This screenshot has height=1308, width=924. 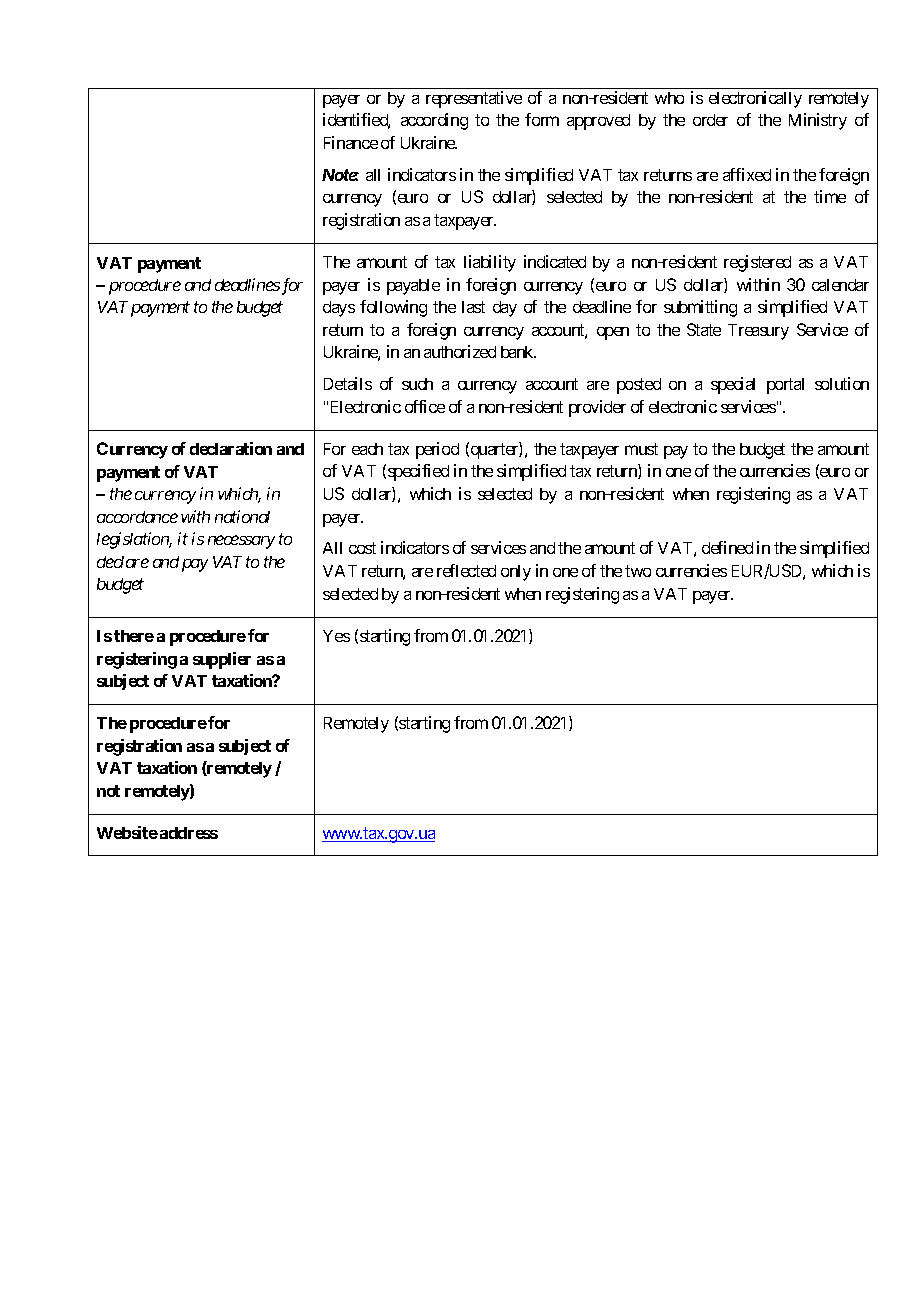 I want to click on Website, so click(x=127, y=832).
